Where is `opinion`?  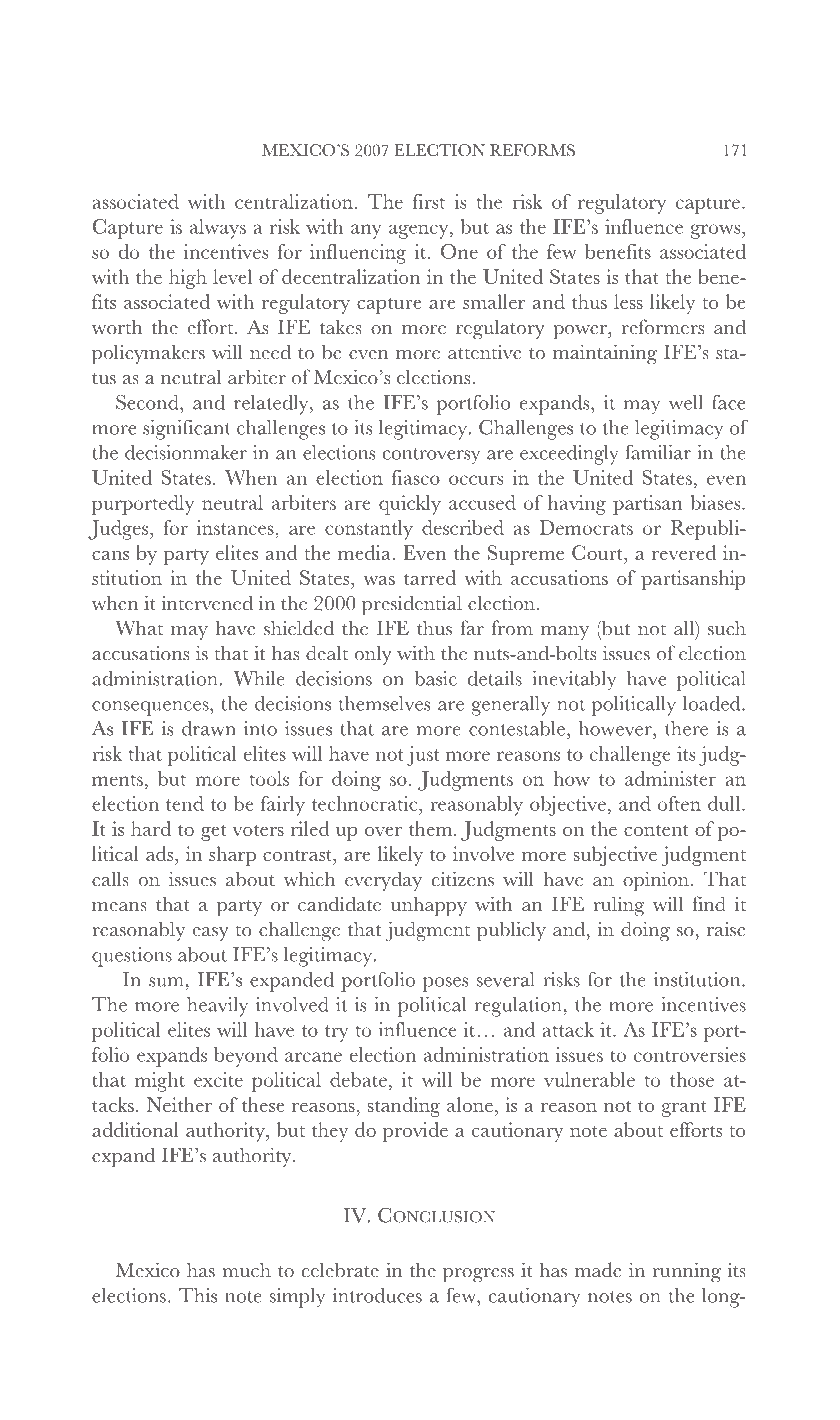
opinion is located at coordinates (656, 881).
